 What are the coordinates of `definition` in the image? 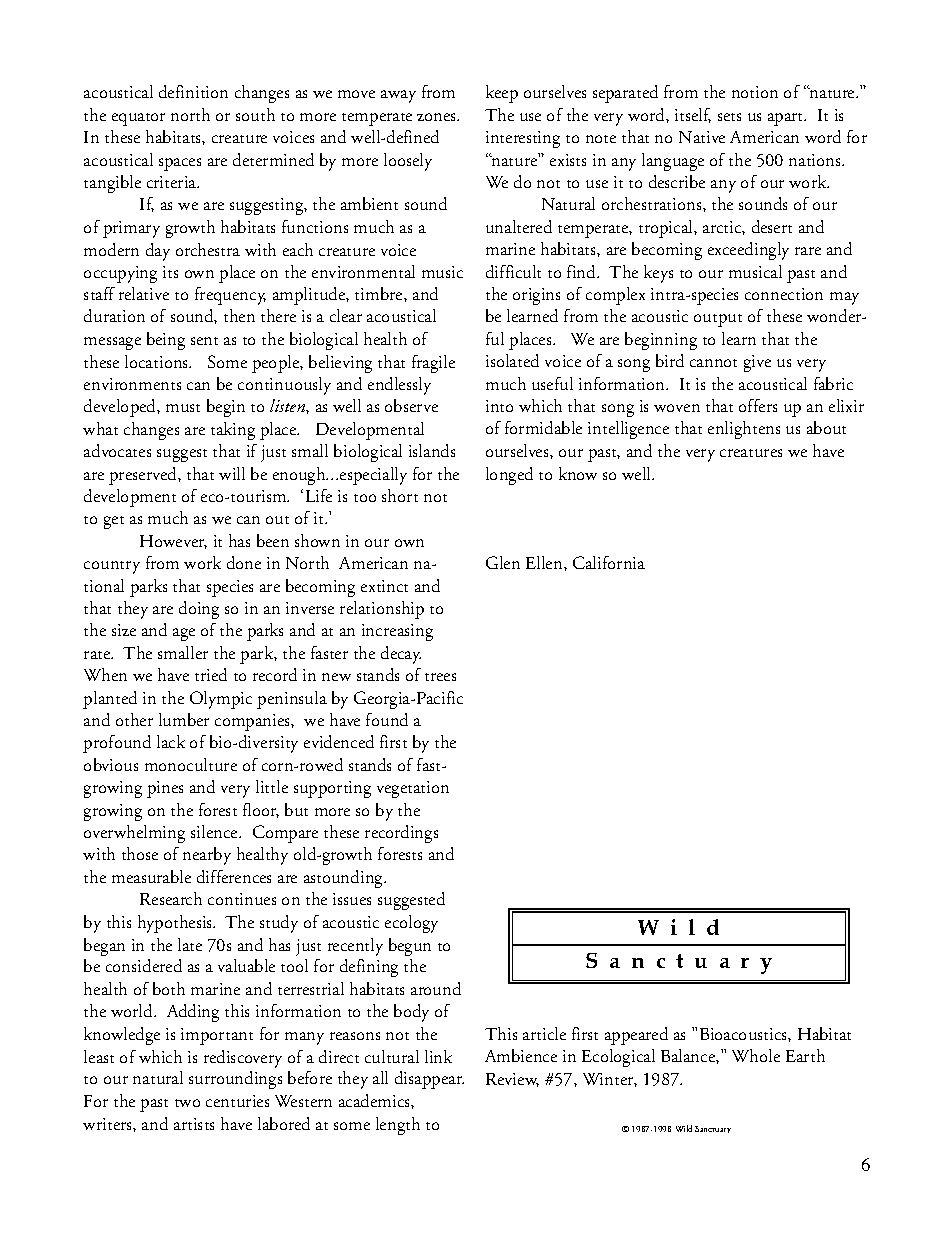 It's located at (193, 91).
